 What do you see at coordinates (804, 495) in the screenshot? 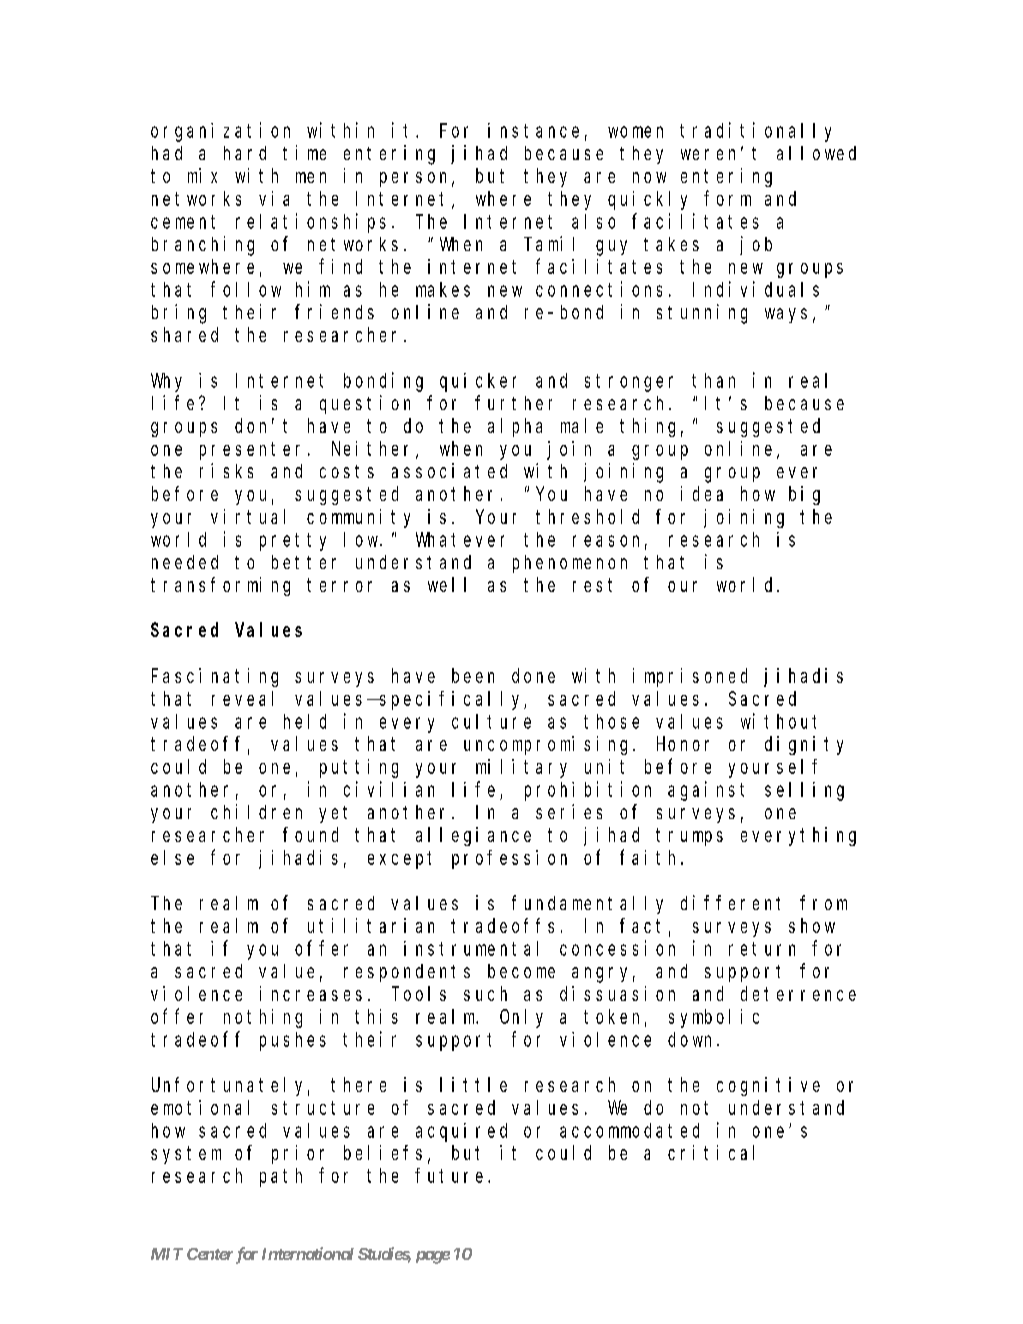
I see `big` at bounding box center [804, 495].
